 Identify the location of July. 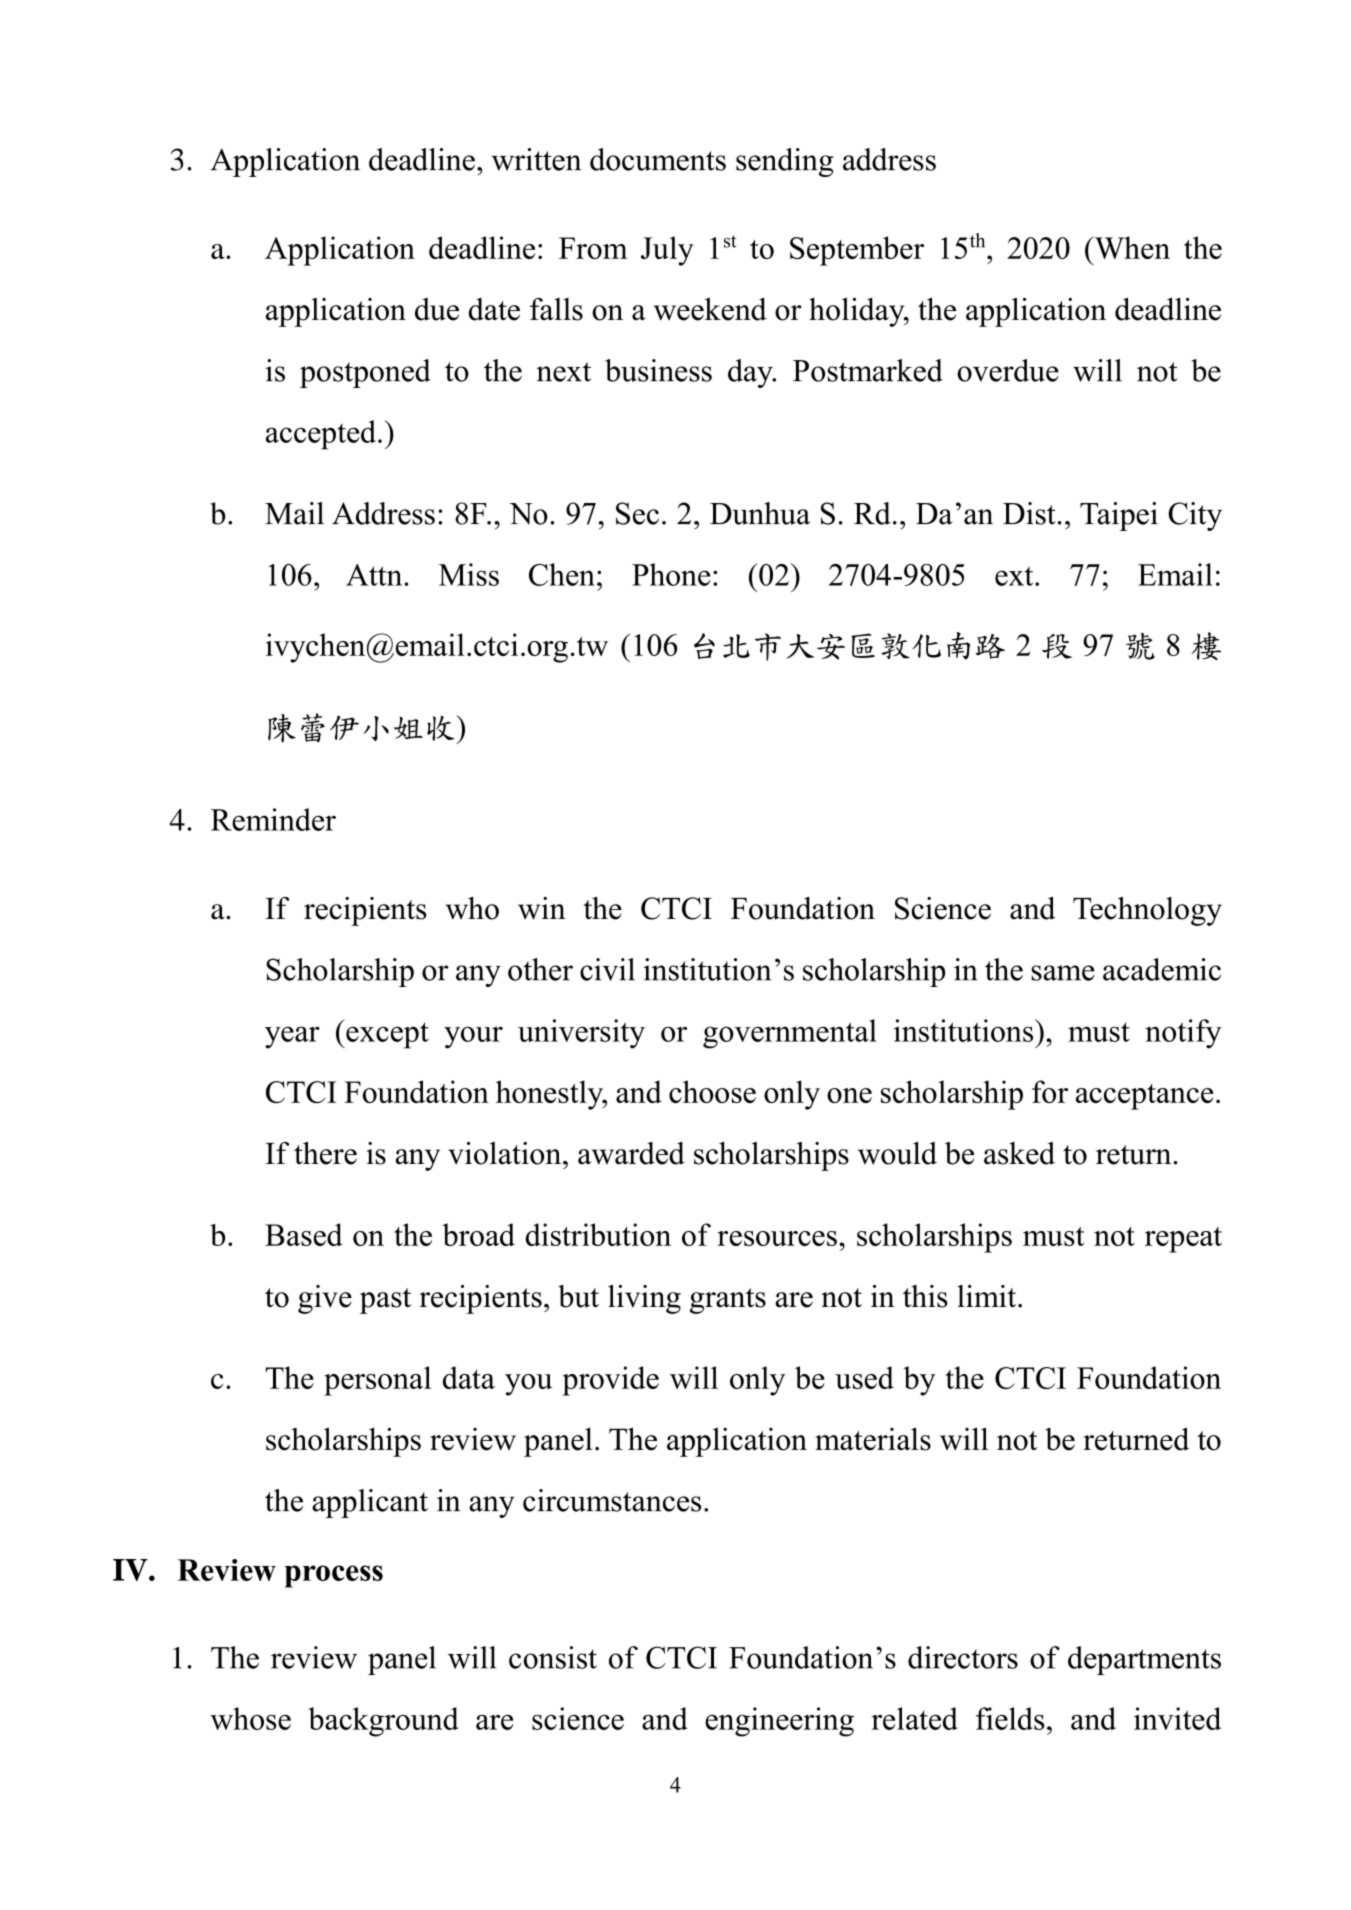
(667, 251).
